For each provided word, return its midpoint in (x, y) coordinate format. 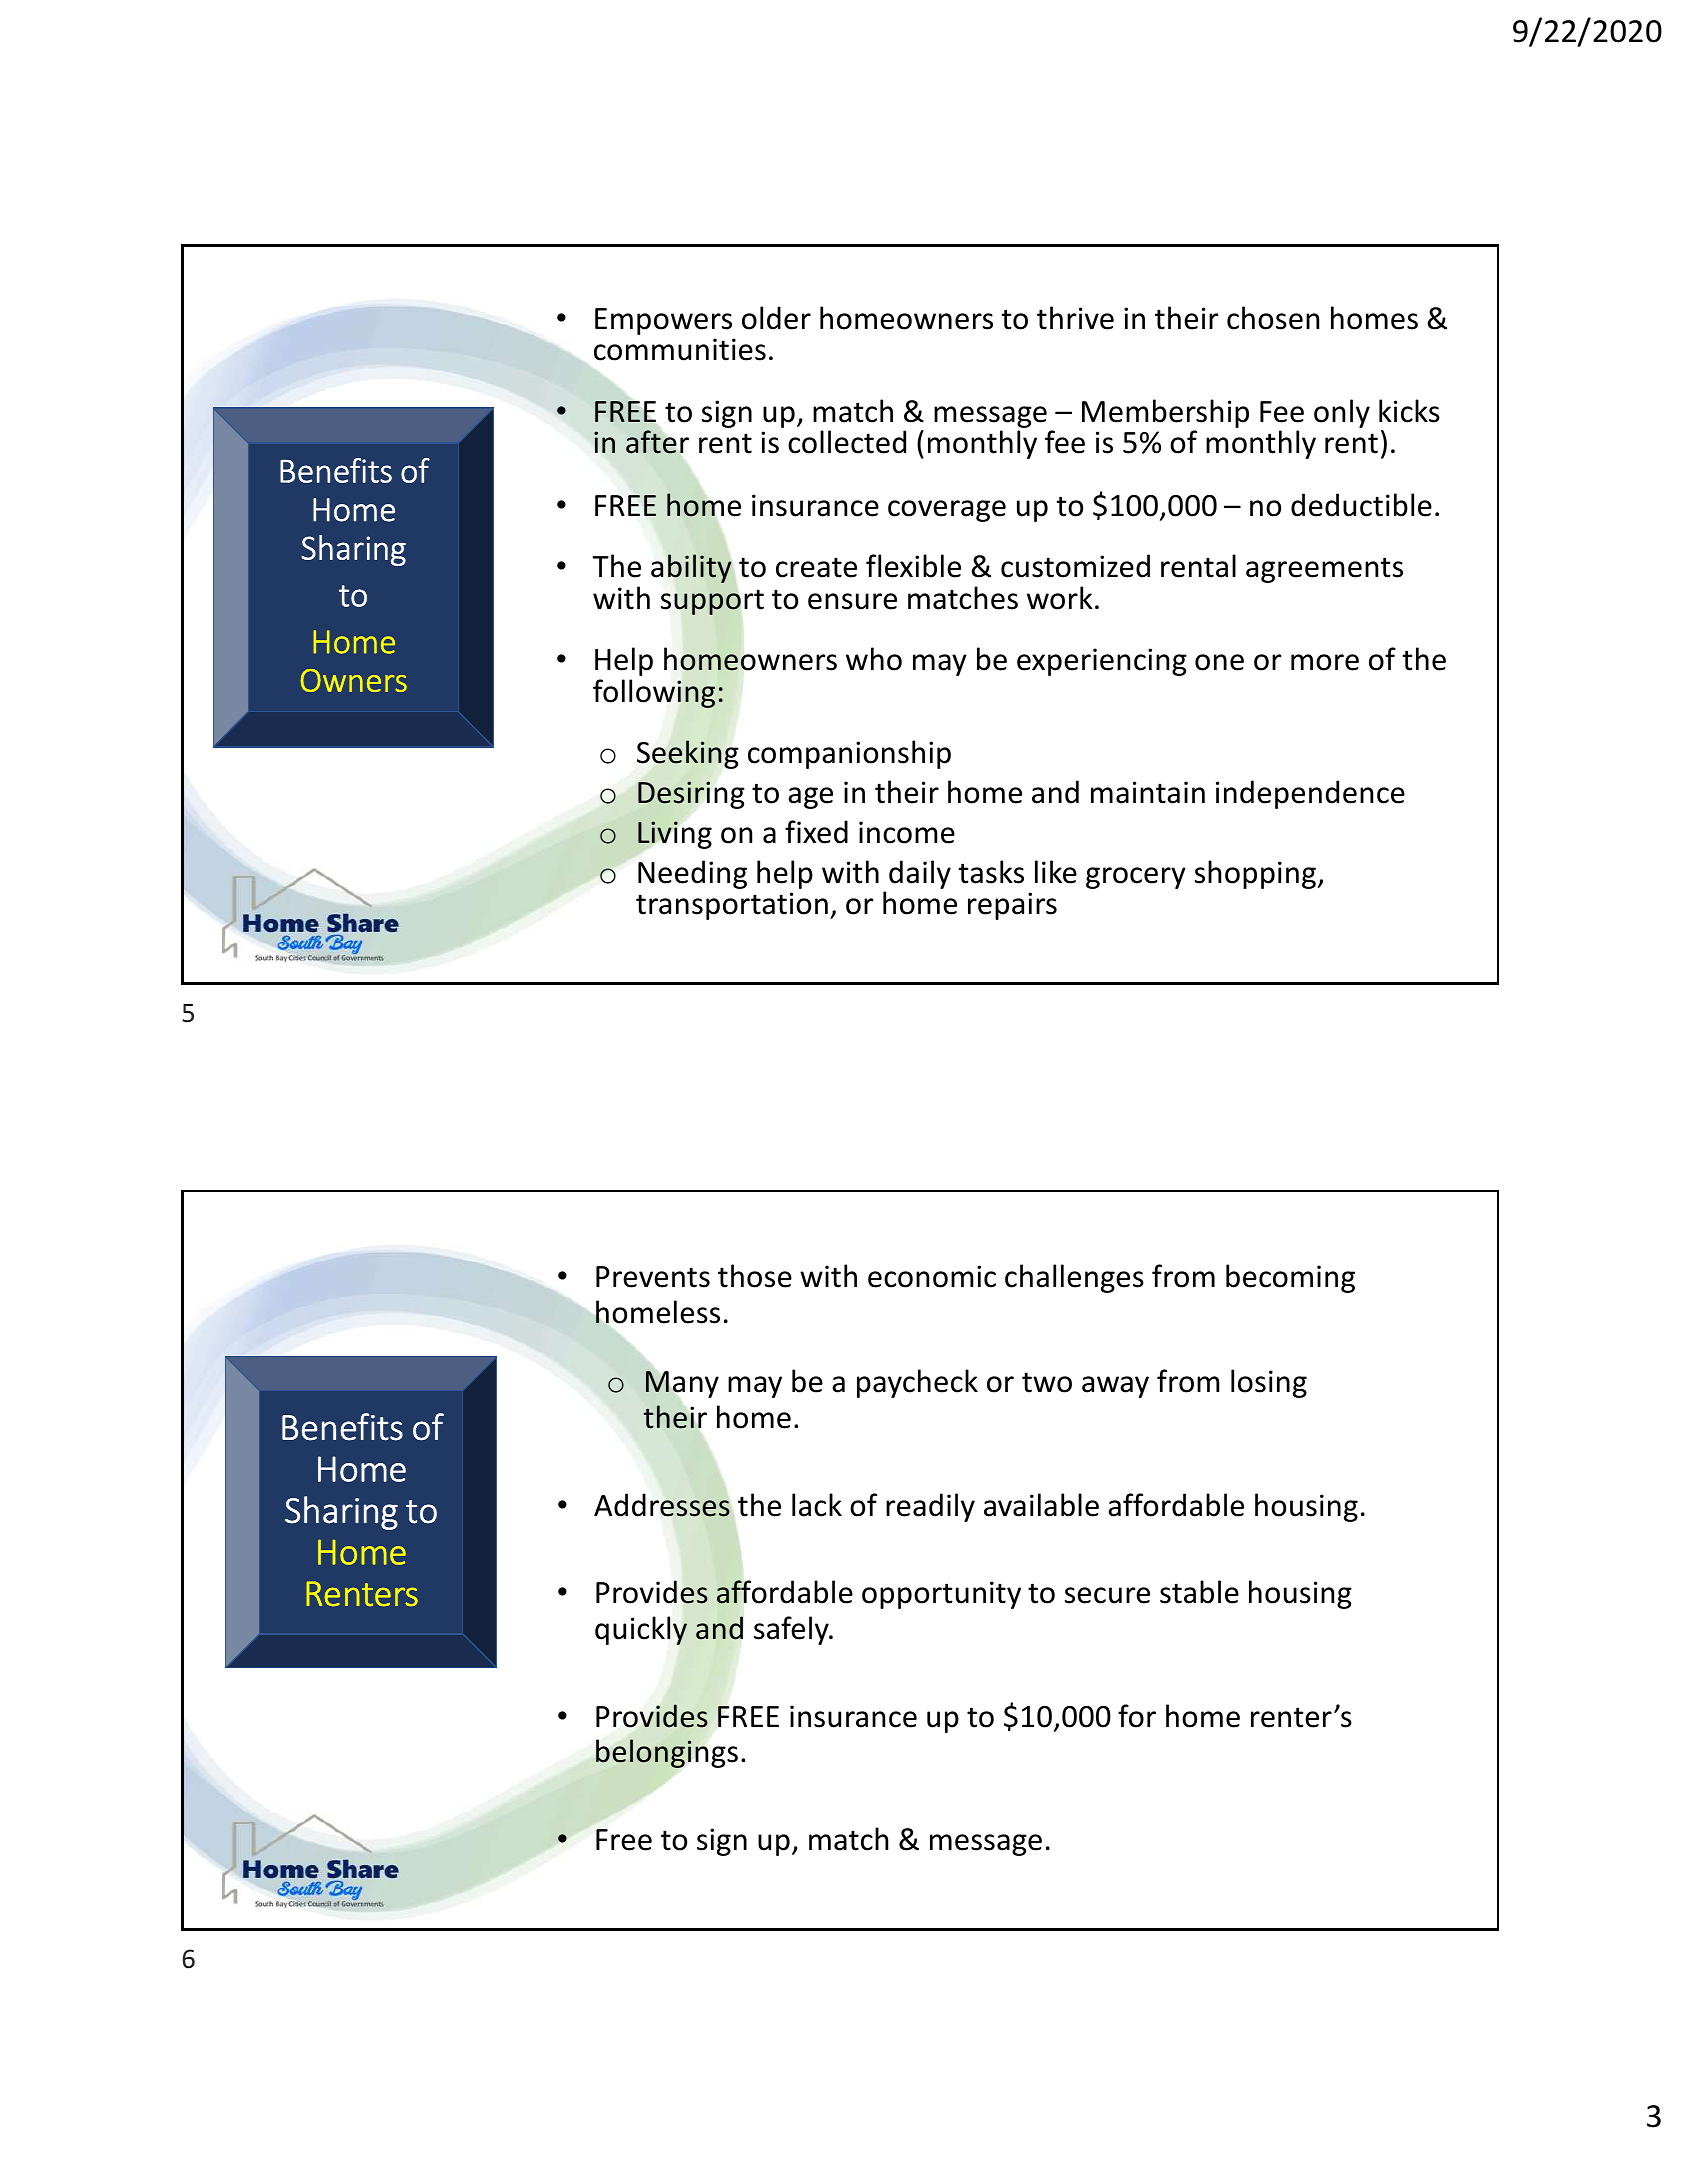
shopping (1255, 874)
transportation (732, 906)
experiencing (1102, 662)
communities (680, 349)
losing (1269, 1383)
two (1047, 1382)
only (1342, 413)
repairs (1012, 906)
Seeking (687, 754)
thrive (1075, 318)
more (1325, 662)
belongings (667, 1753)
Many (682, 1383)
